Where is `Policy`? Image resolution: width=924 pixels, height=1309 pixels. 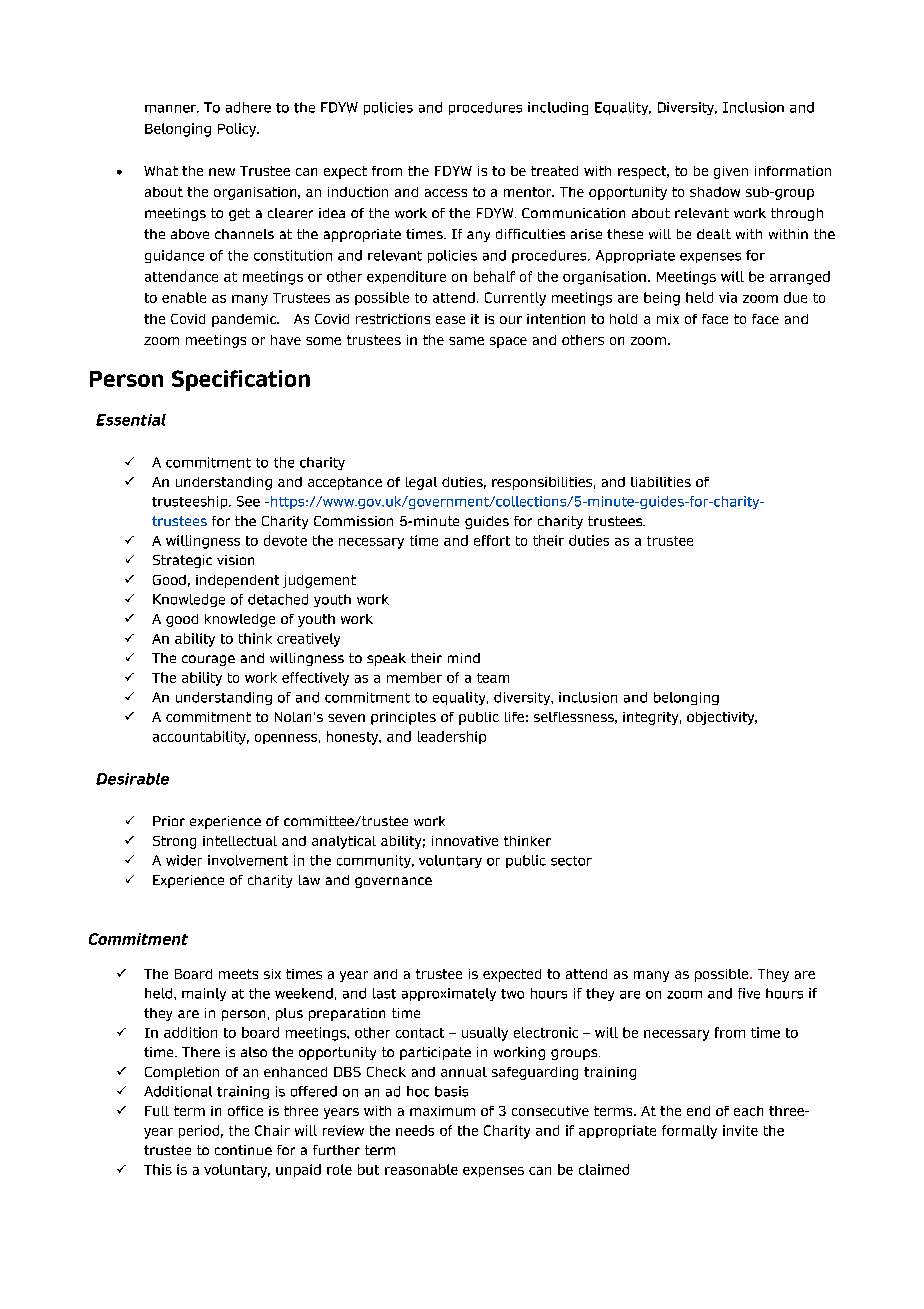
Policy is located at coordinates (238, 130).
